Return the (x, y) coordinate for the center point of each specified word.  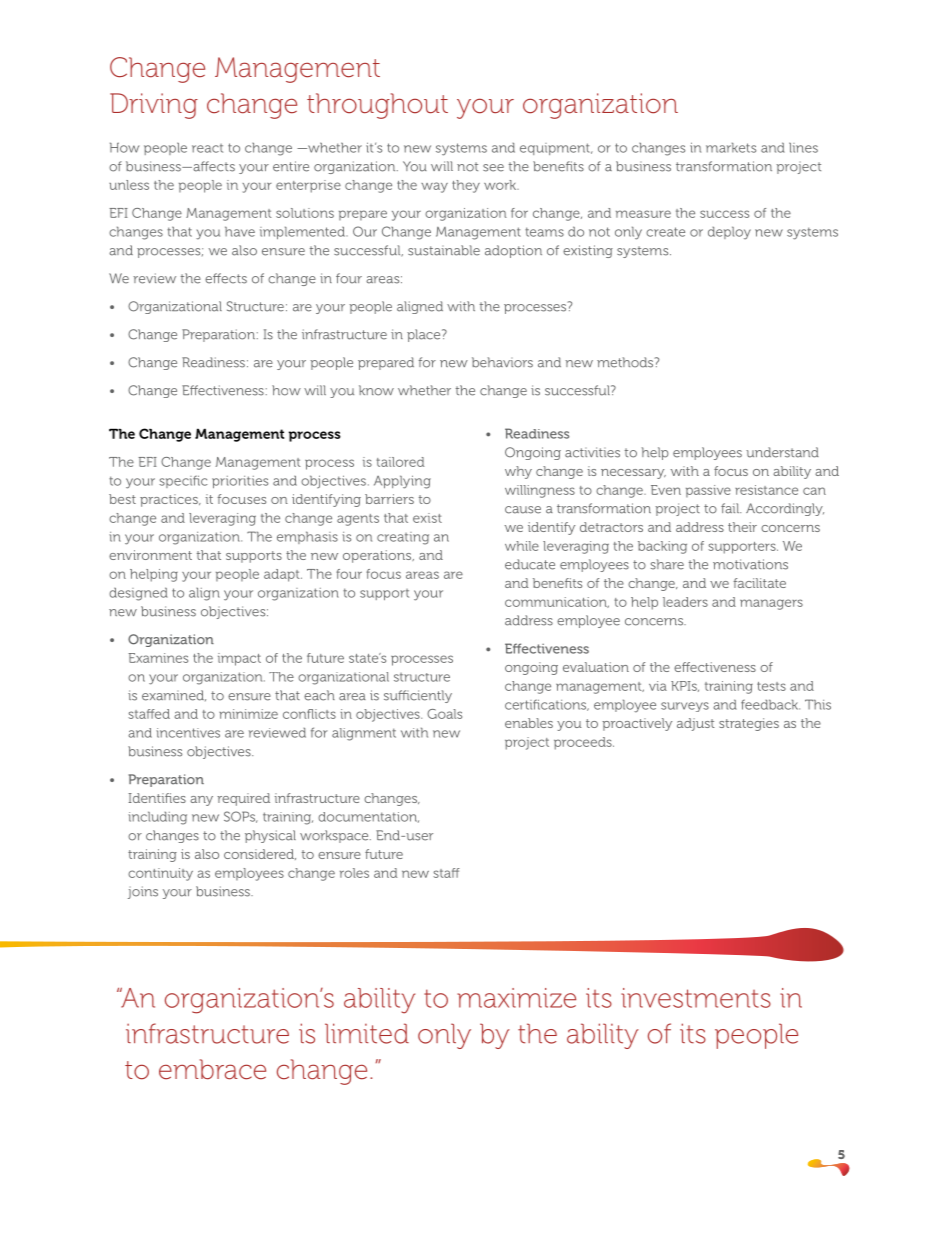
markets (731, 147)
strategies (749, 724)
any (201, 801)
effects (226, 278)
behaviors (502, 362)
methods (626, 362)
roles (354, 873)
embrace (212, 1069)
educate (530, 564)
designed (138, 594)
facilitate (760, 583)
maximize (516, 998)
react (207, 148)
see (493, 168)
